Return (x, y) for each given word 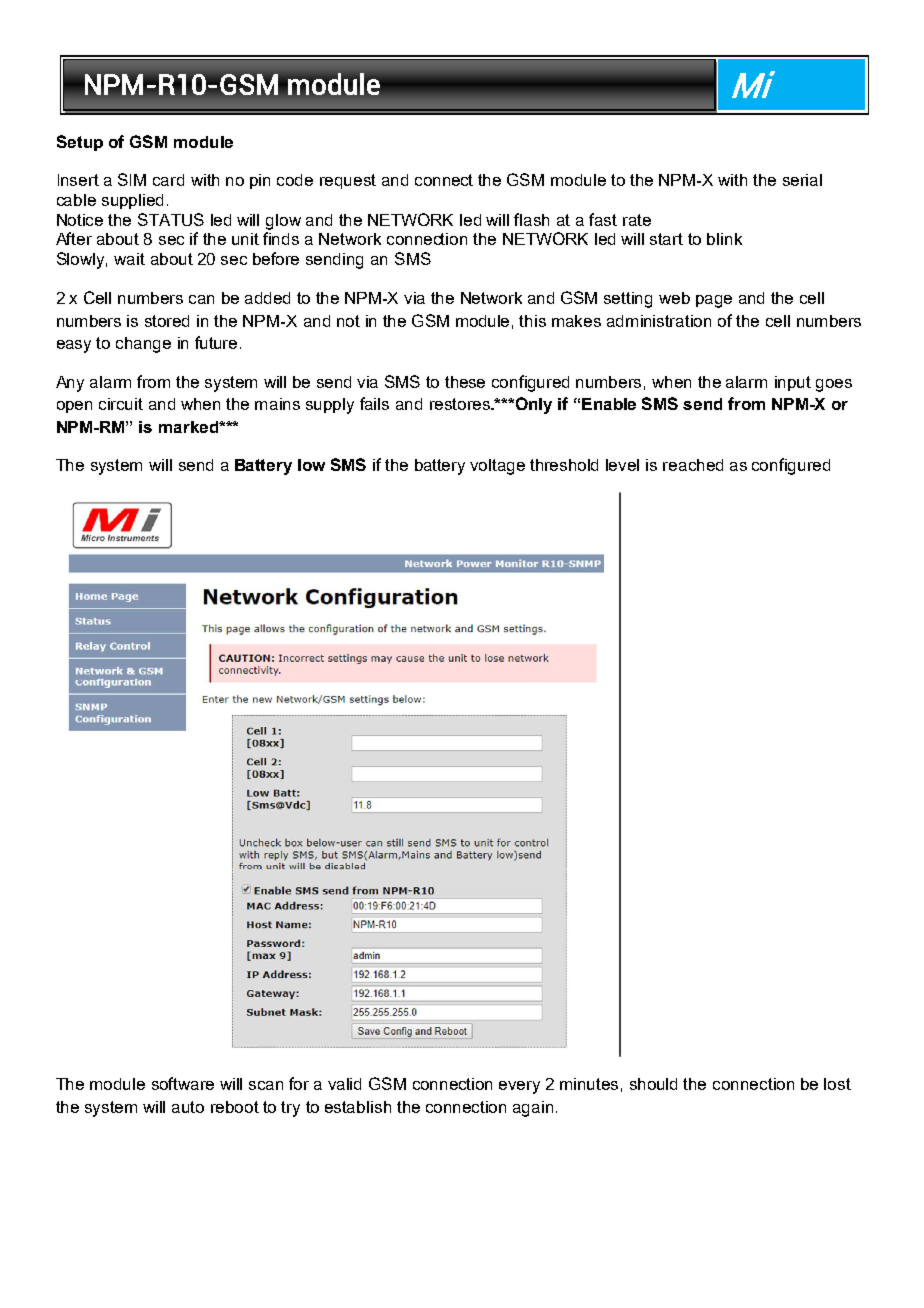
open (74, 407)
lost (837, 1084)
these (465, 382)
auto (188, 1107)
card (168, 180)
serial (802, 180)
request (348, 181)
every (519, 1087)
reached (693, 465)
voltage (497, 467)
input (793, 383)
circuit (121, 404)
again (533, 1109)
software (183, 1083)
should (653, 1084)
